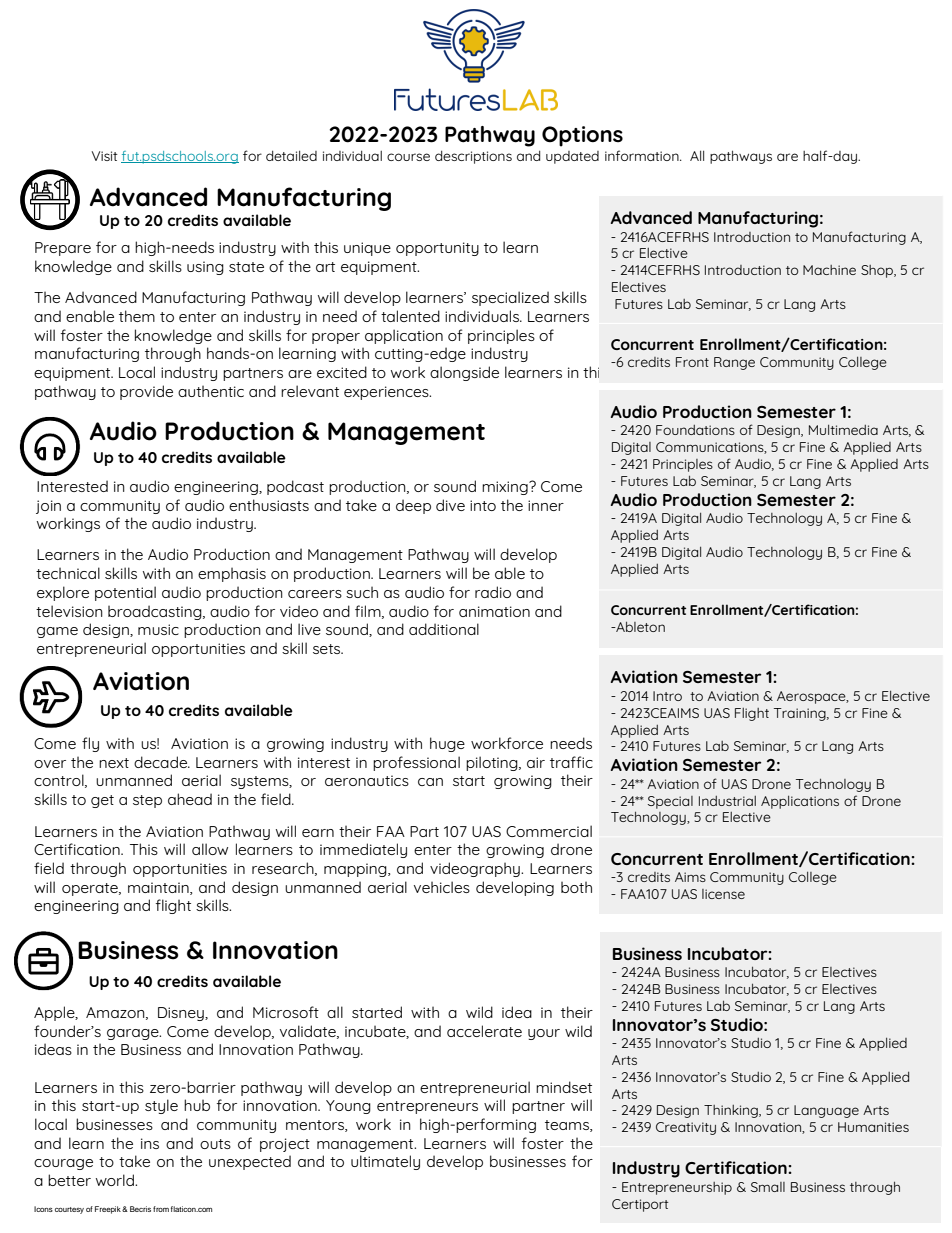  Describe the element at coordinates (116, 1180) in the screenshot. I see `world` at that location.
